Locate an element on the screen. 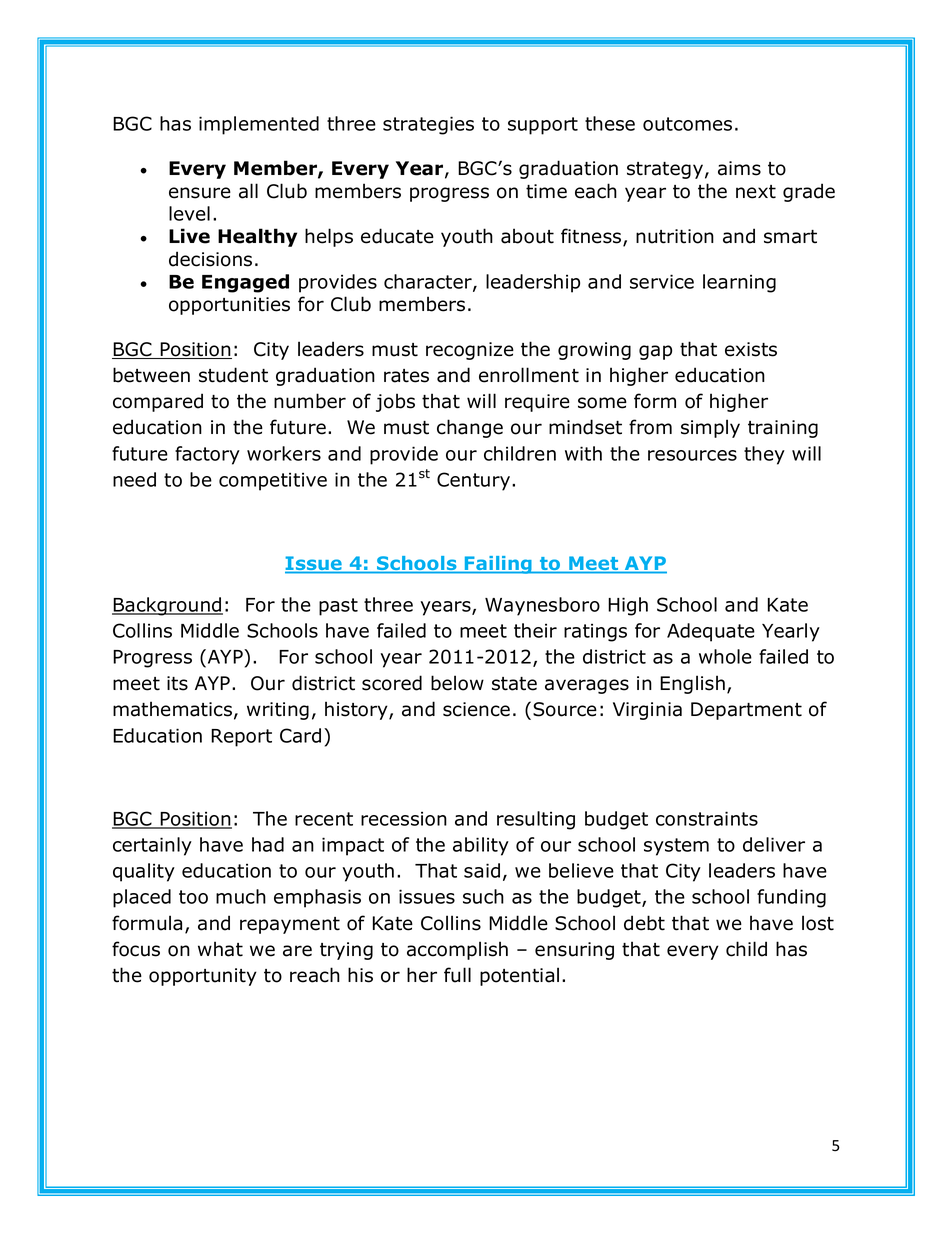  aims is located at coordinates (739, 168).
